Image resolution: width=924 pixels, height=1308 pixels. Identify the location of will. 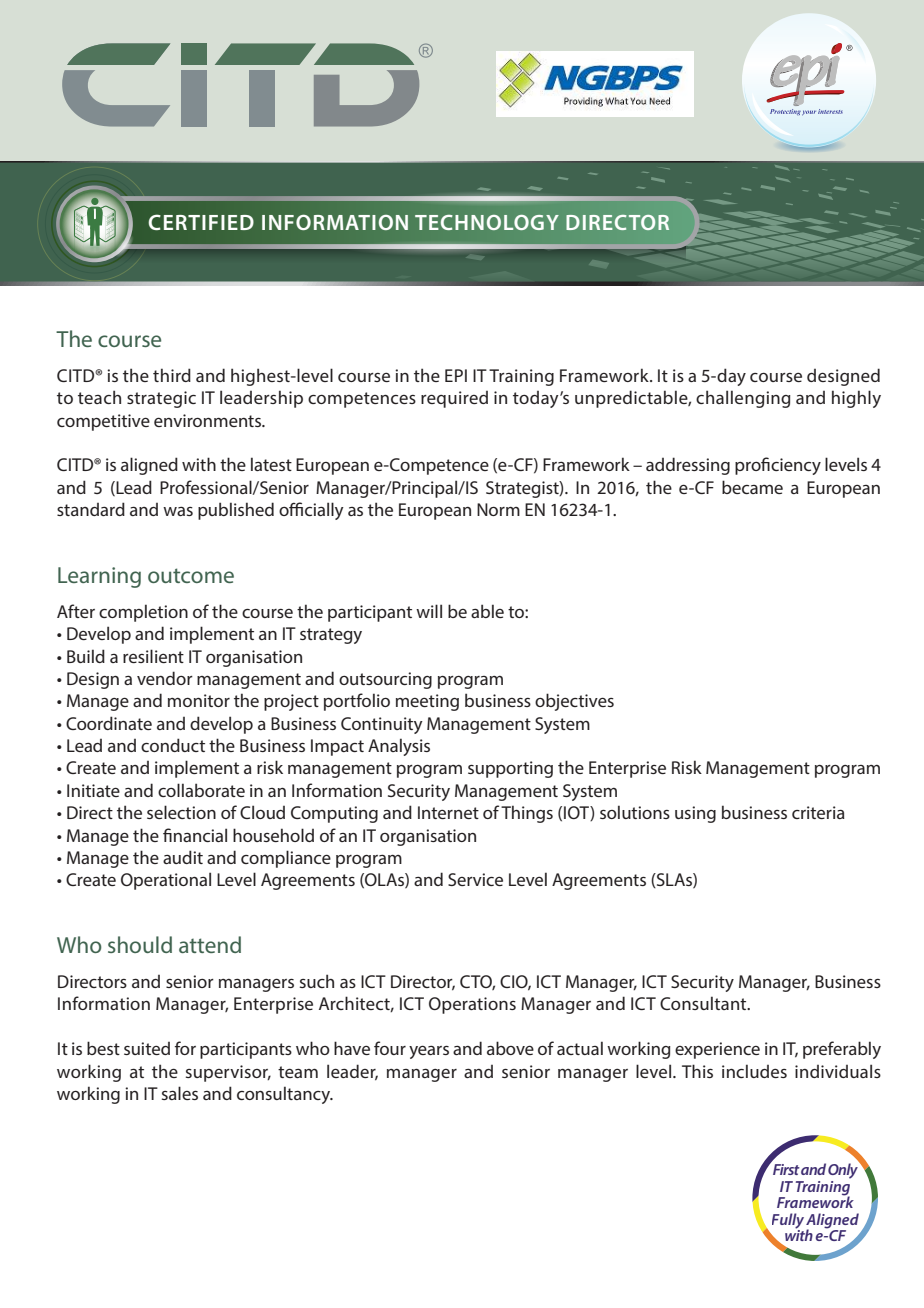
(429, 611).
